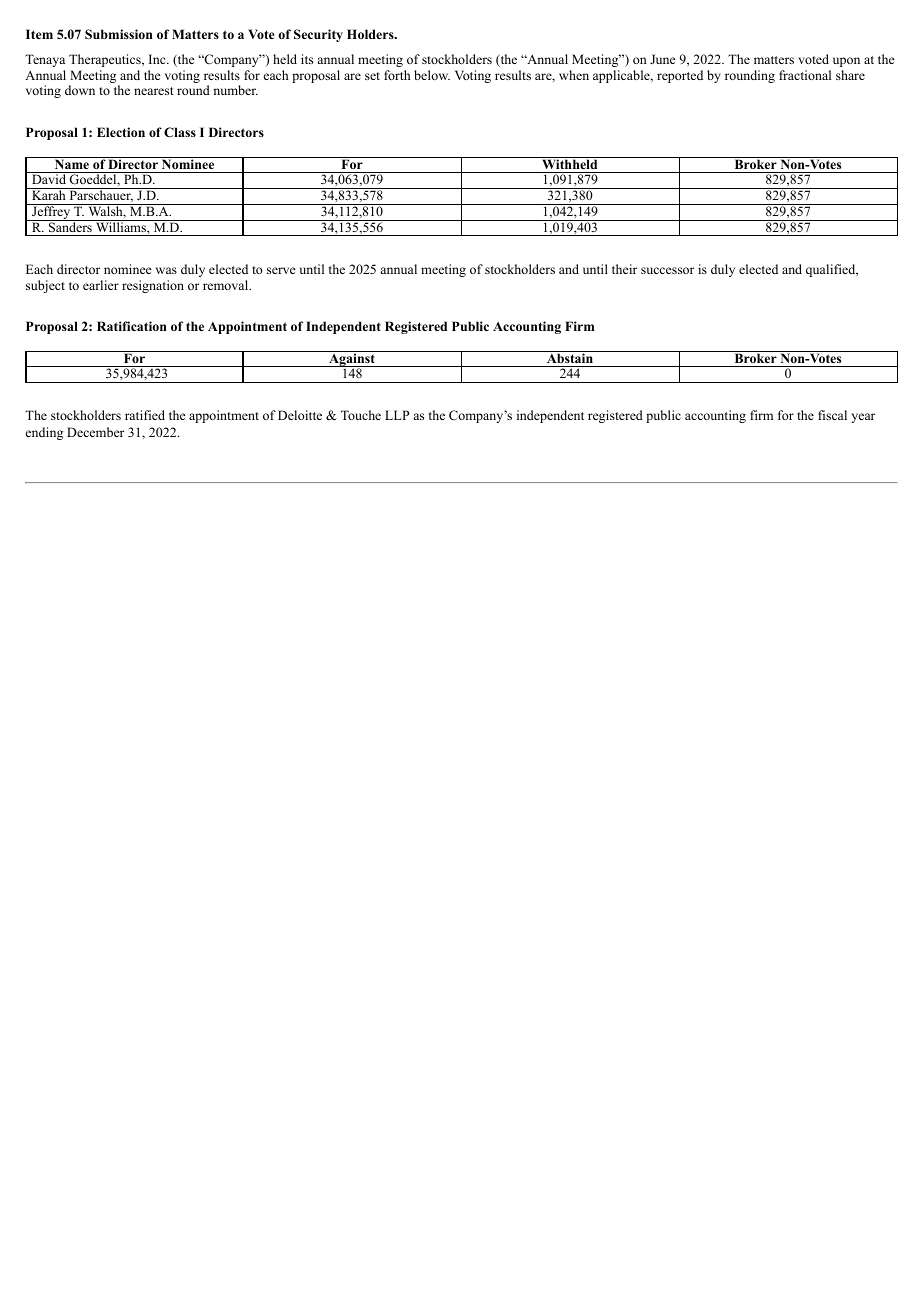 The width and height of the screenshot is (924, 1308). I want to click on Submission, so click(119, 34).
